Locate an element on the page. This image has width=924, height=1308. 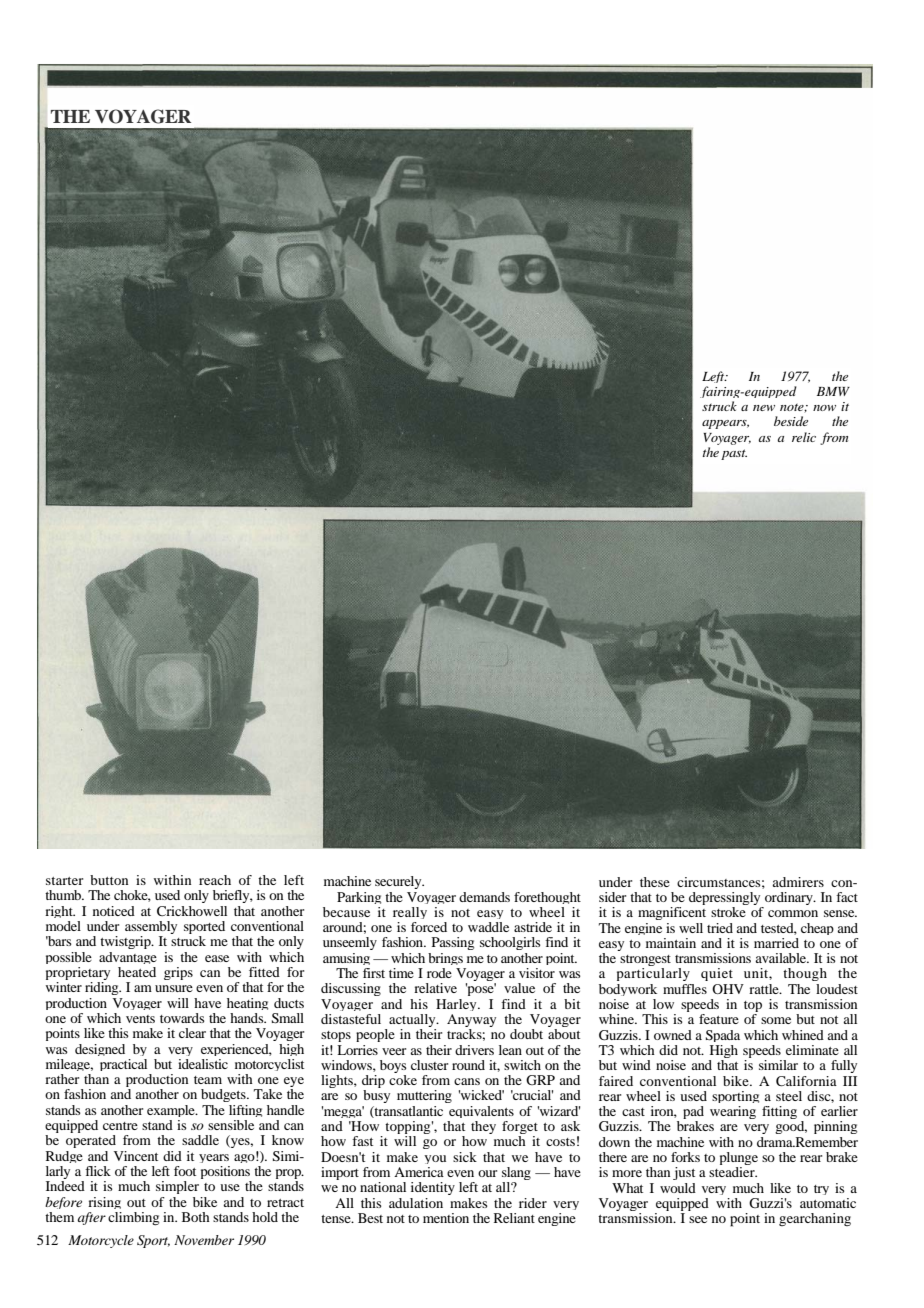
automatic is located at coordinates (828, 1203).
